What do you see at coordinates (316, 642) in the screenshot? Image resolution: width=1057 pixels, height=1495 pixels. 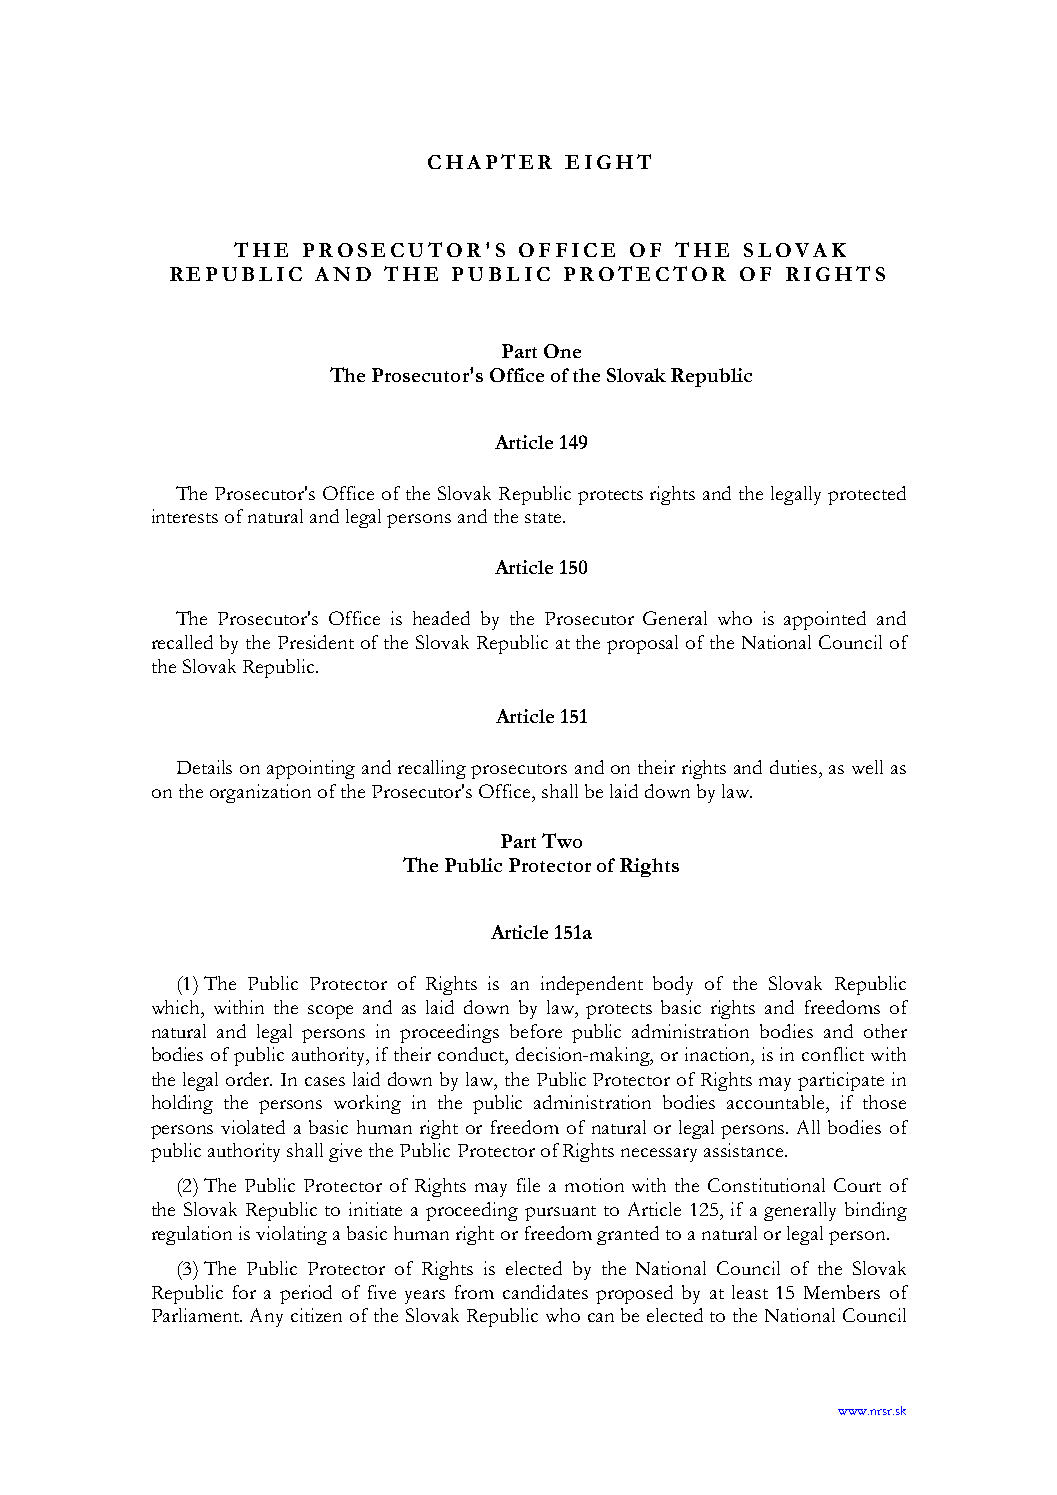 I see `President` at bounding box center [316, 642].
